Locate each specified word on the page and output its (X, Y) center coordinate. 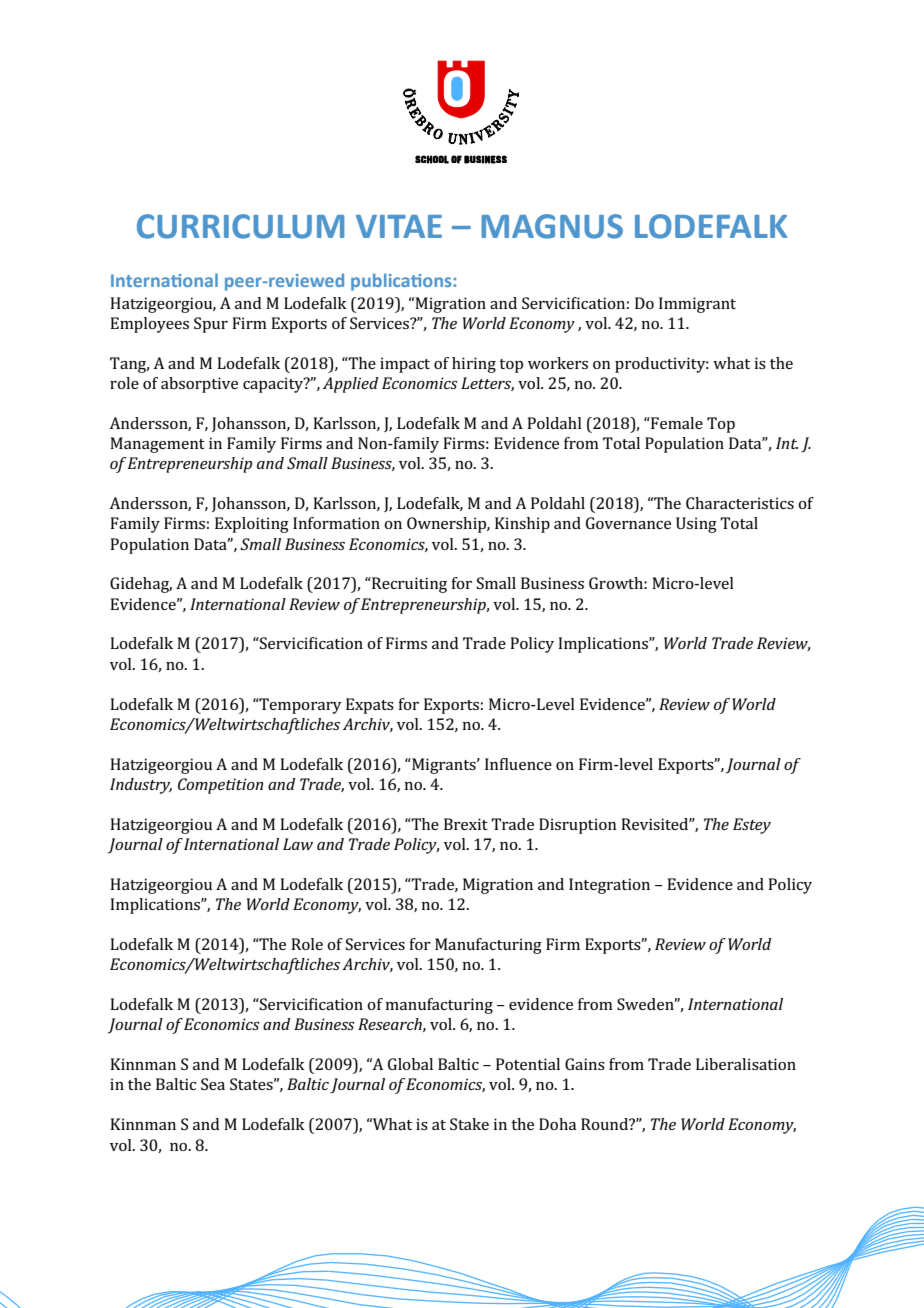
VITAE (399, 226)
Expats (370, 706)
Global (410, 1064)
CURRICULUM (240, 226)
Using (696, 525)
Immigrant (697, 305)
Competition (220, 786)
